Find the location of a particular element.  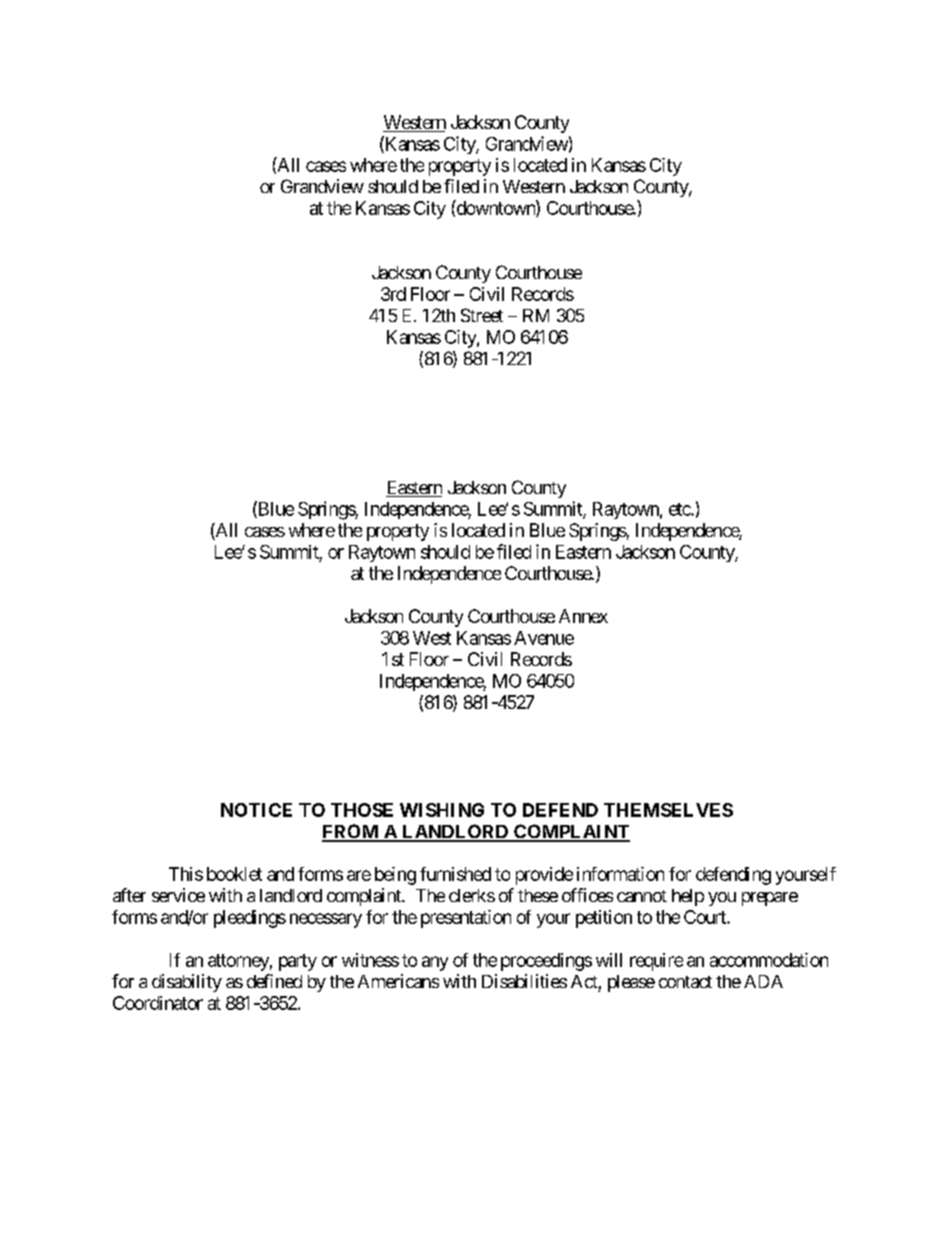

contact is located at coordinates (685, 982).
